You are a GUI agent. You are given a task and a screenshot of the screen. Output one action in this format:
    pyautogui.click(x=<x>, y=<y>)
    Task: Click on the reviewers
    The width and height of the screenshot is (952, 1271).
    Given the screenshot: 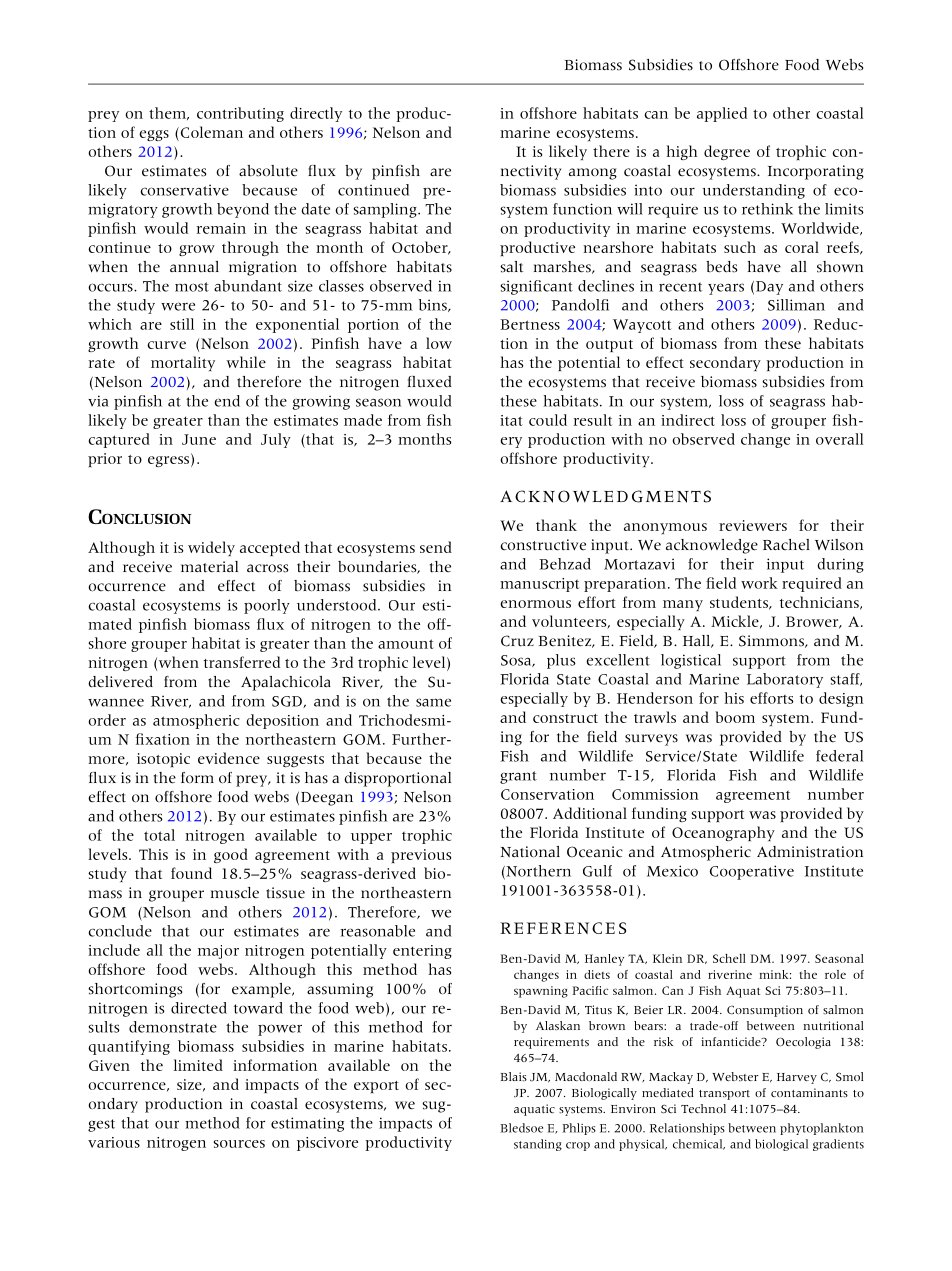 What is the action you would take?
    pyautogui.click(x=753, y=525)
